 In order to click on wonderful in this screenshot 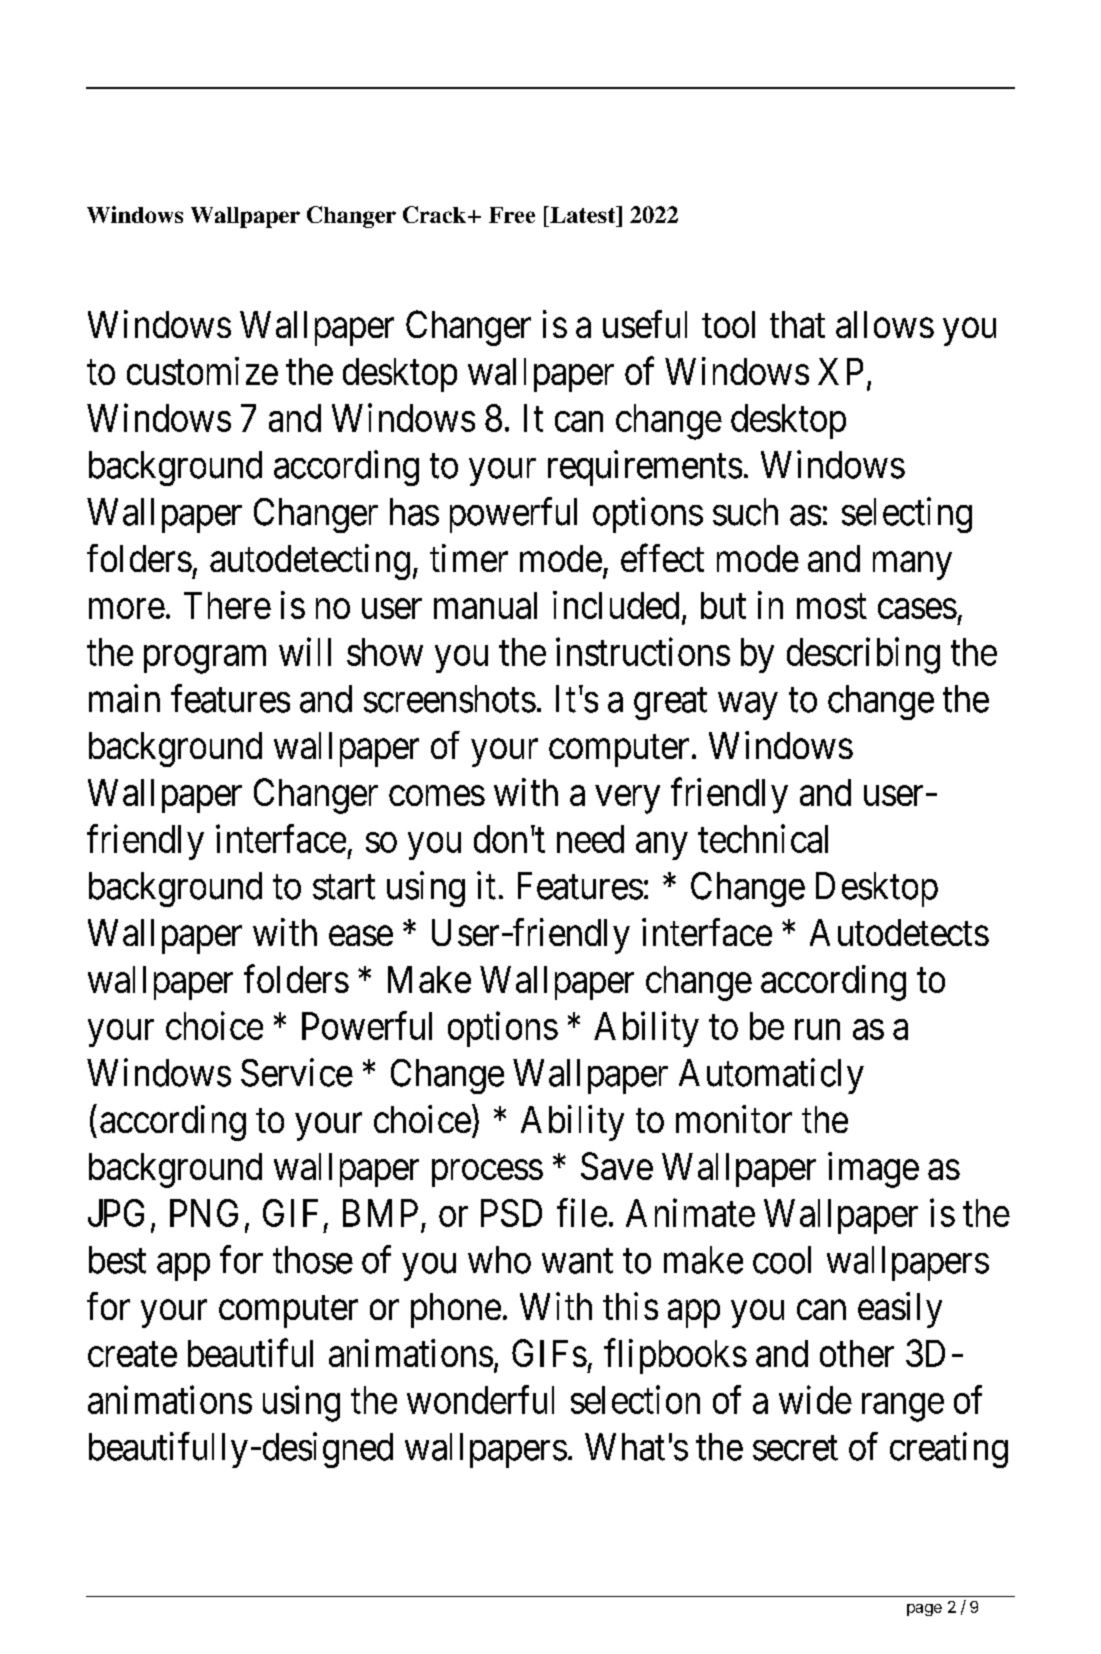, I will do `click(480, 1400)`.
